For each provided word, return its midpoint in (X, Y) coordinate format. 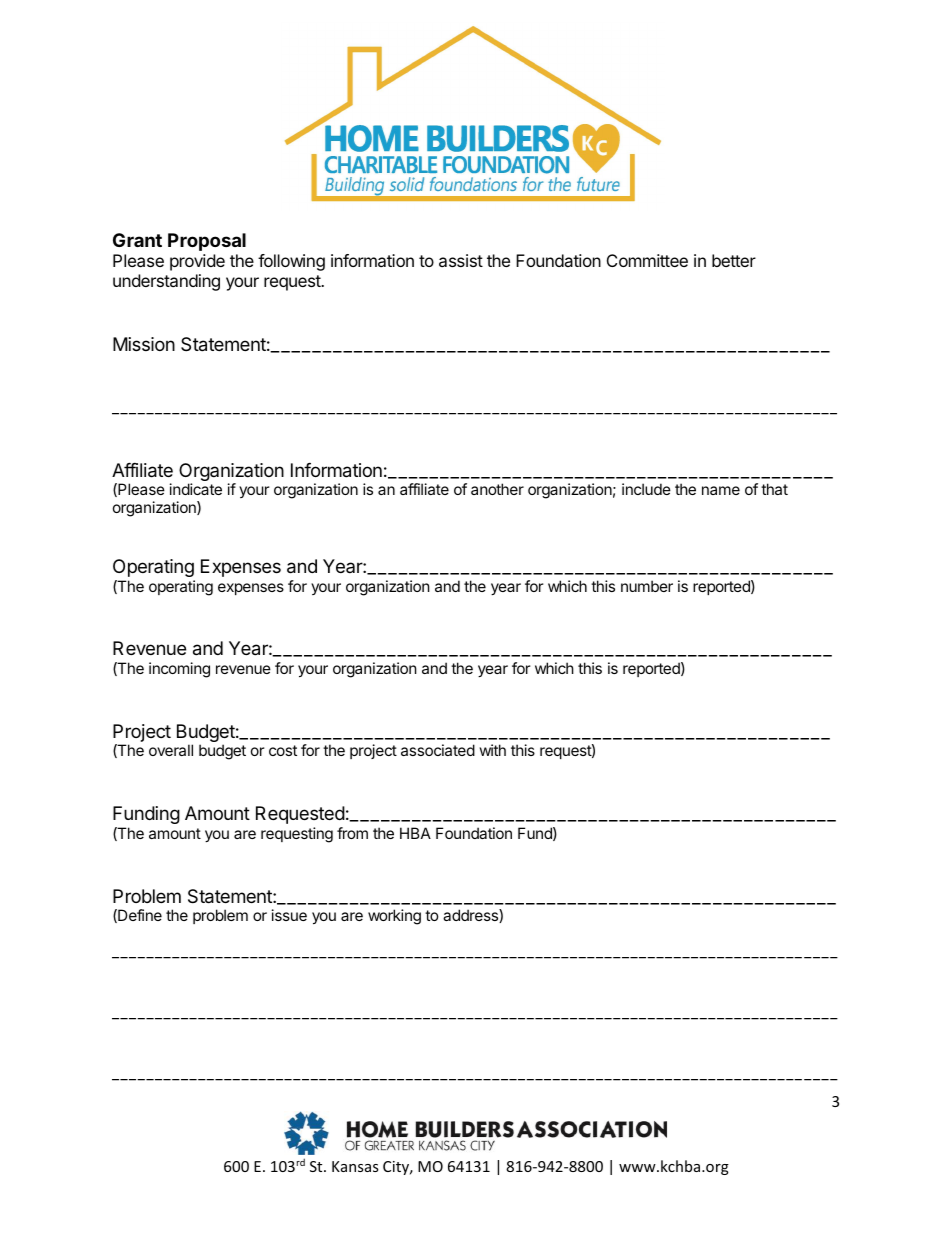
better (734, 260)
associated (438, 750)
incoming (179, 670)
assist (461, 260)
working (394, 917)
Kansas (355, 1166)
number (647, 586)
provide (197, 262)
